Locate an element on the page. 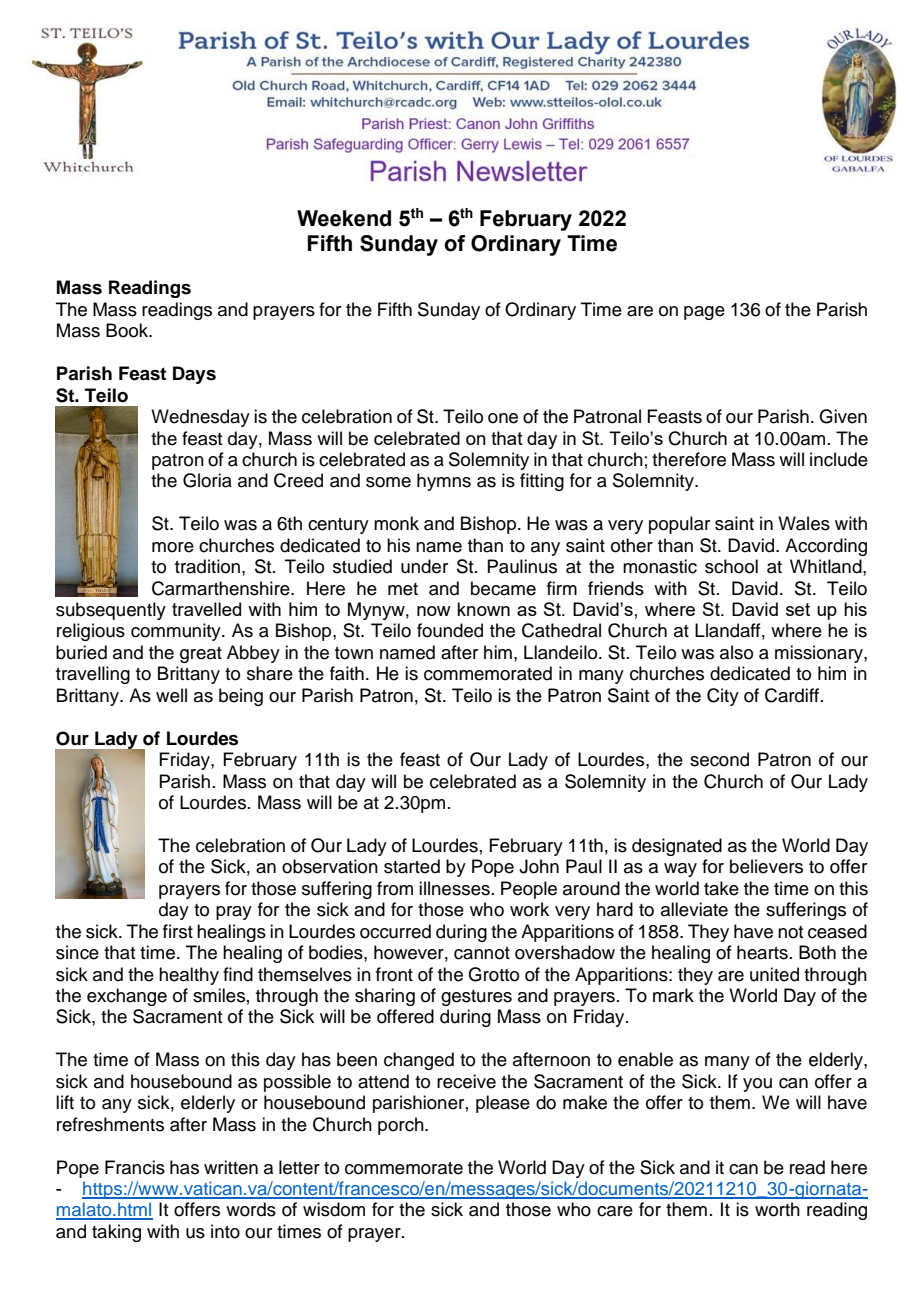 The width and height of the document is (924, 1308). cannot is located at coordinates (482, 953).
